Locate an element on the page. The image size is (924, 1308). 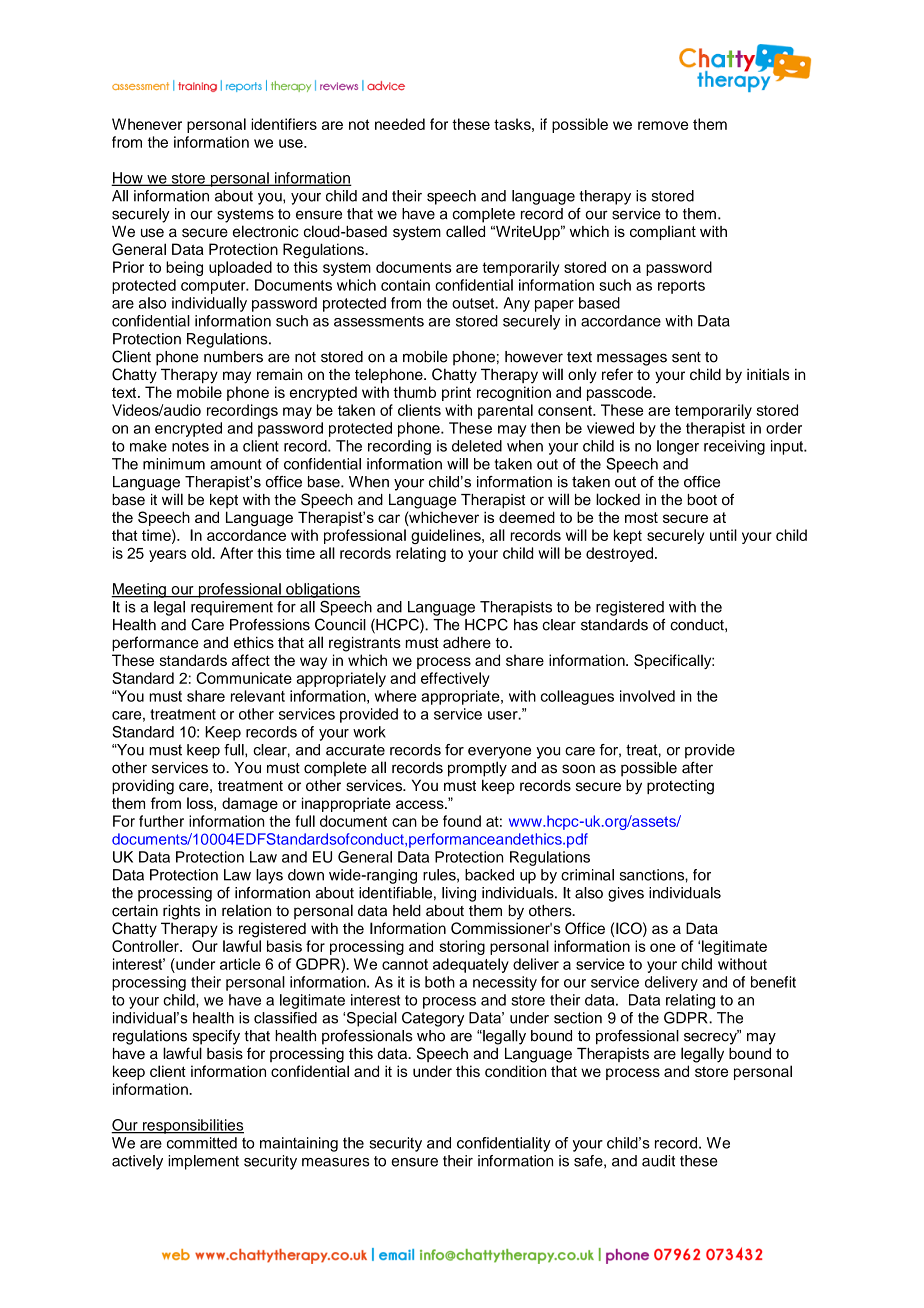
identifiers is located at coordinates (284, 124).
